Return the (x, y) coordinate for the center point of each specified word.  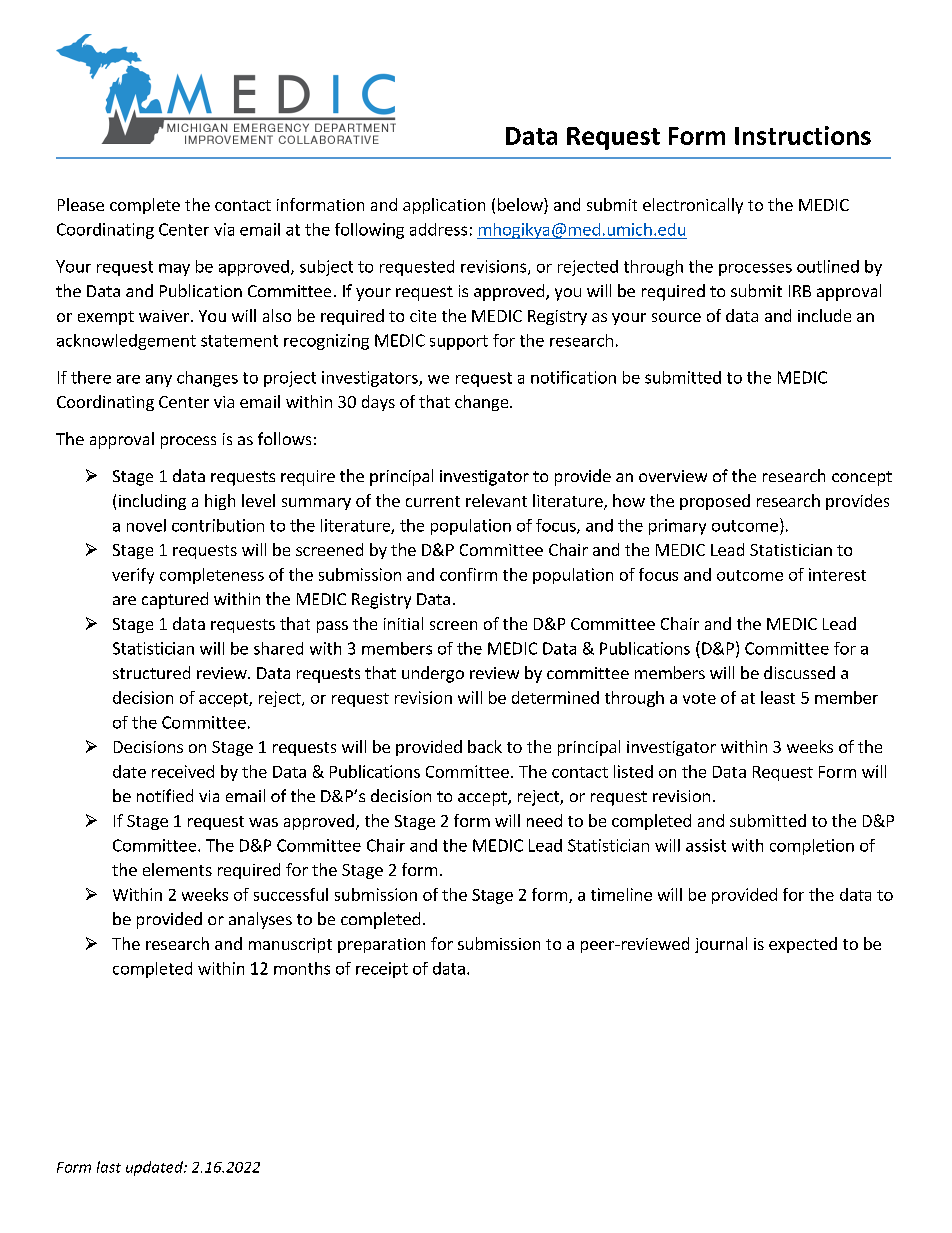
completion (812, 847)
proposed (715, 502)
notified (165, 795)
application (444, 206)
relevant (496, 500)
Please (81, 204)
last (109, 1167)
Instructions (803, 135)
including (152, 502)
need (544, 820)
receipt (382, 970)
